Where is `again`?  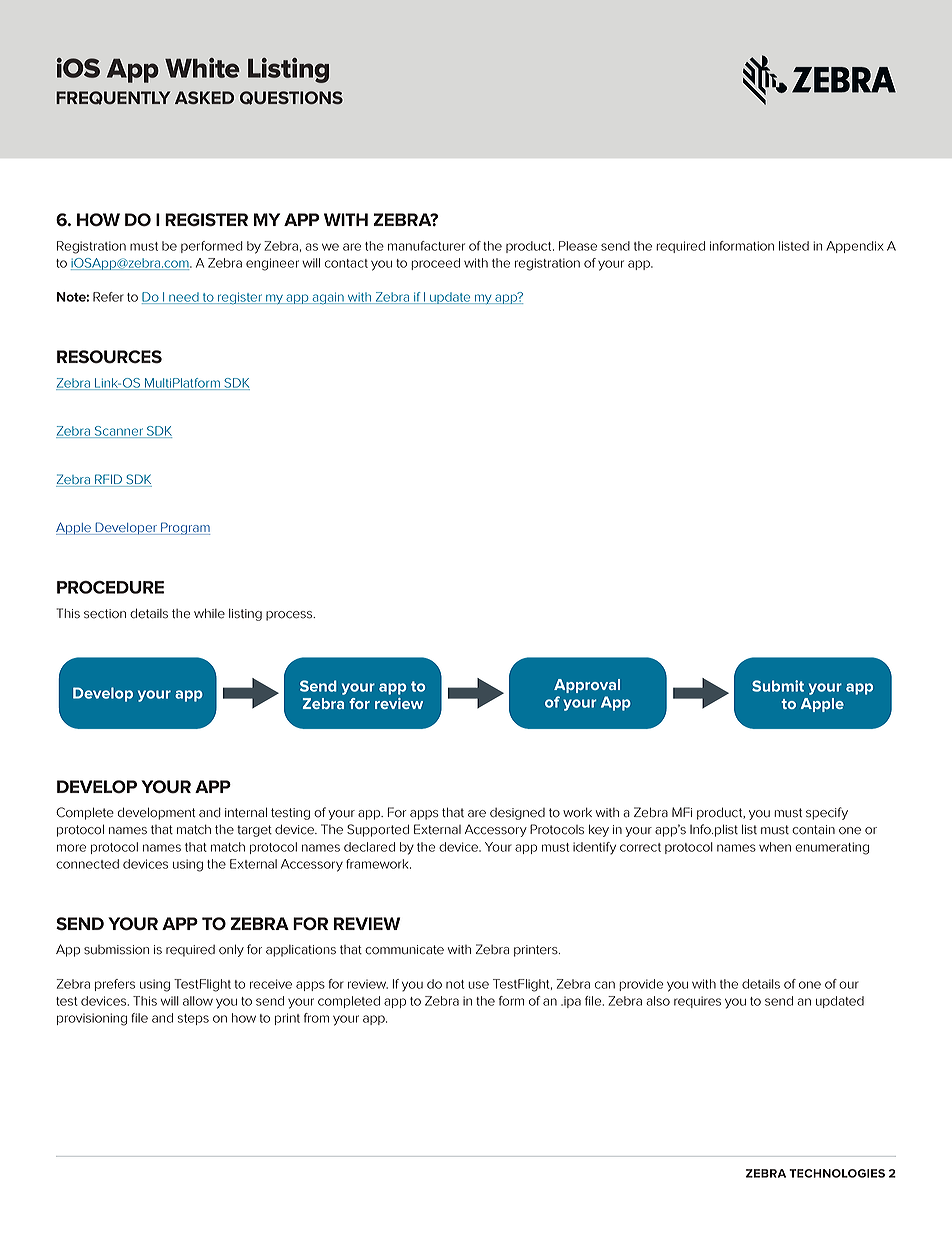 again is located at coordinates (328, 298).
